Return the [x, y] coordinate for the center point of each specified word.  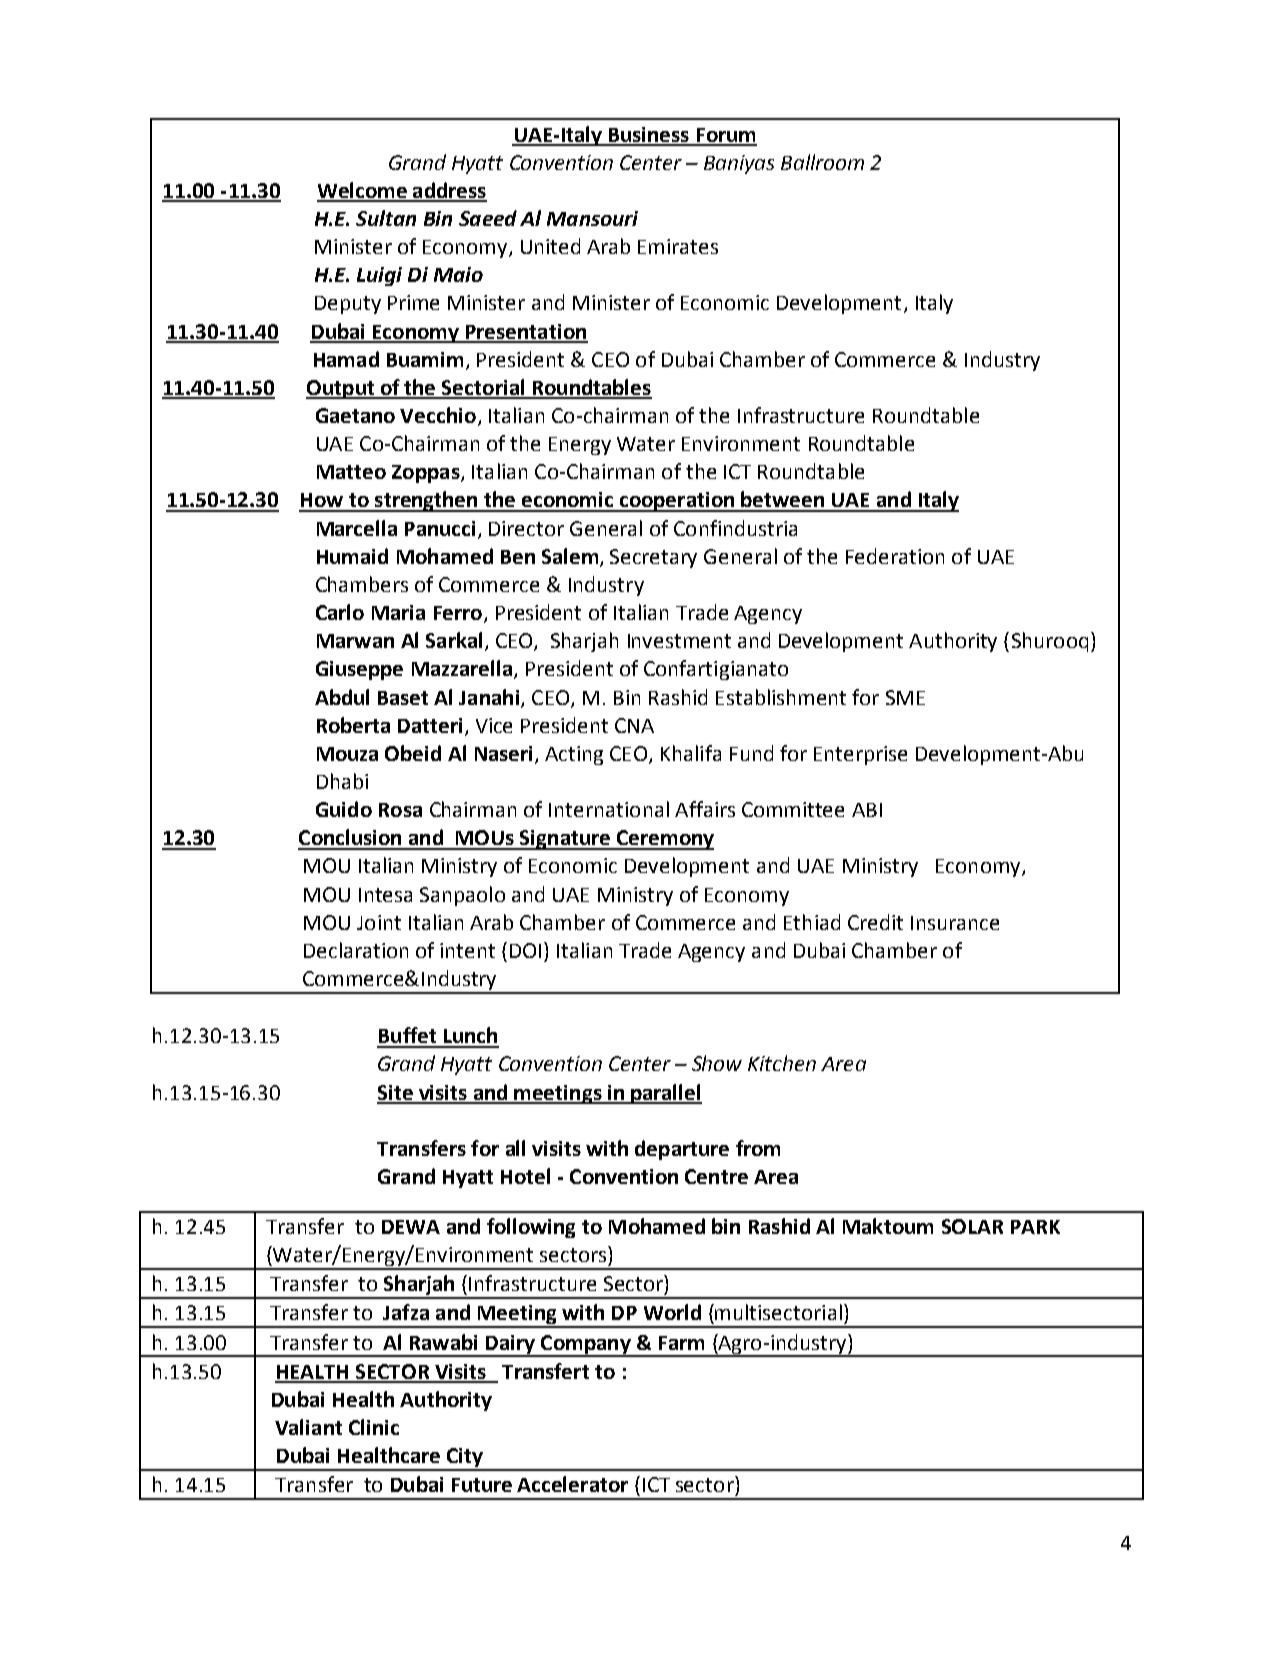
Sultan [386, 218]
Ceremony [664, 840]
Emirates [678, 246]
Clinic [374, 1427]
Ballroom [822, 162]
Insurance [955, 923]
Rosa [400, 810]
